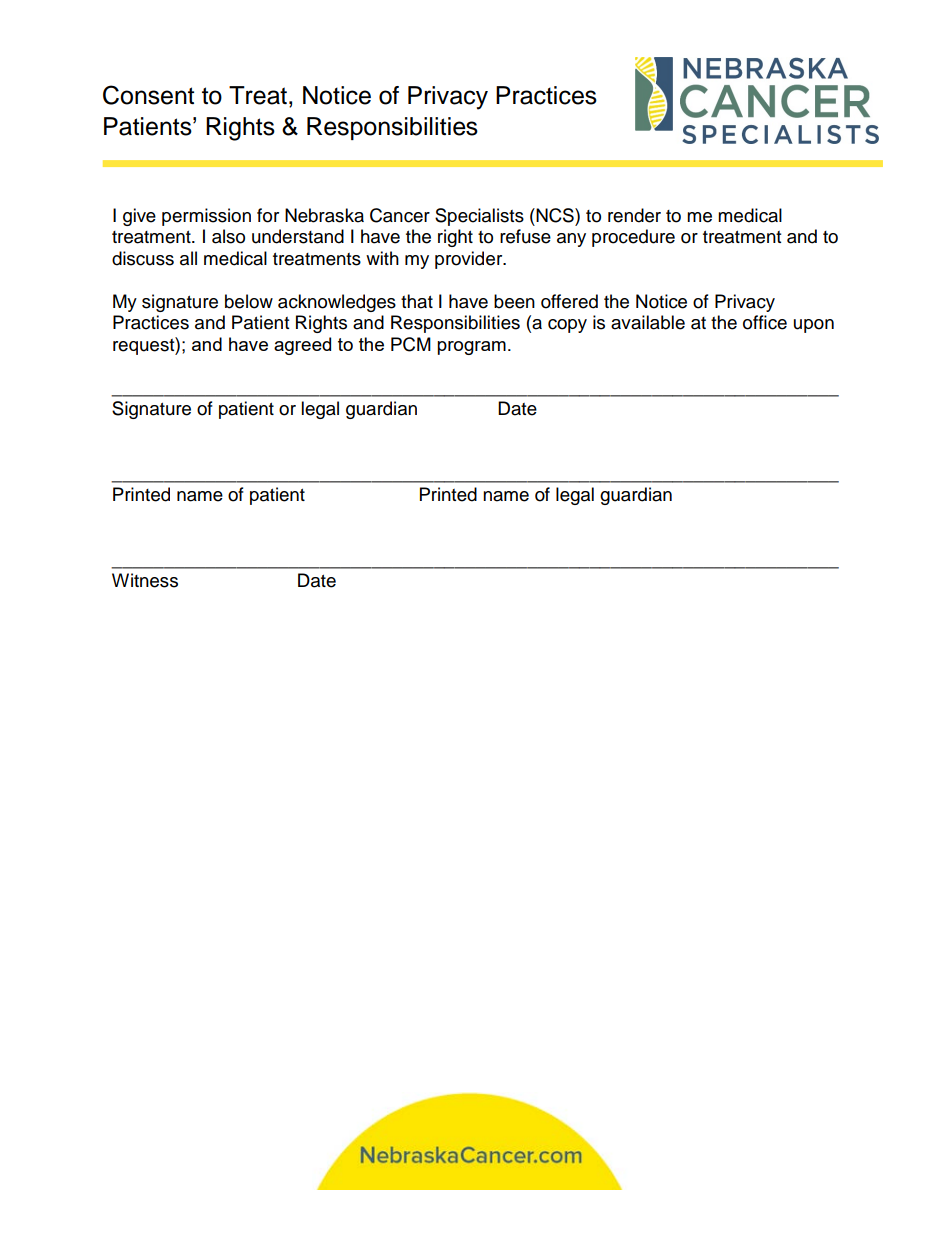 Image resolution: width=952 pixels, height=1233 pixels. I want to click on office, so click(765, 322).
